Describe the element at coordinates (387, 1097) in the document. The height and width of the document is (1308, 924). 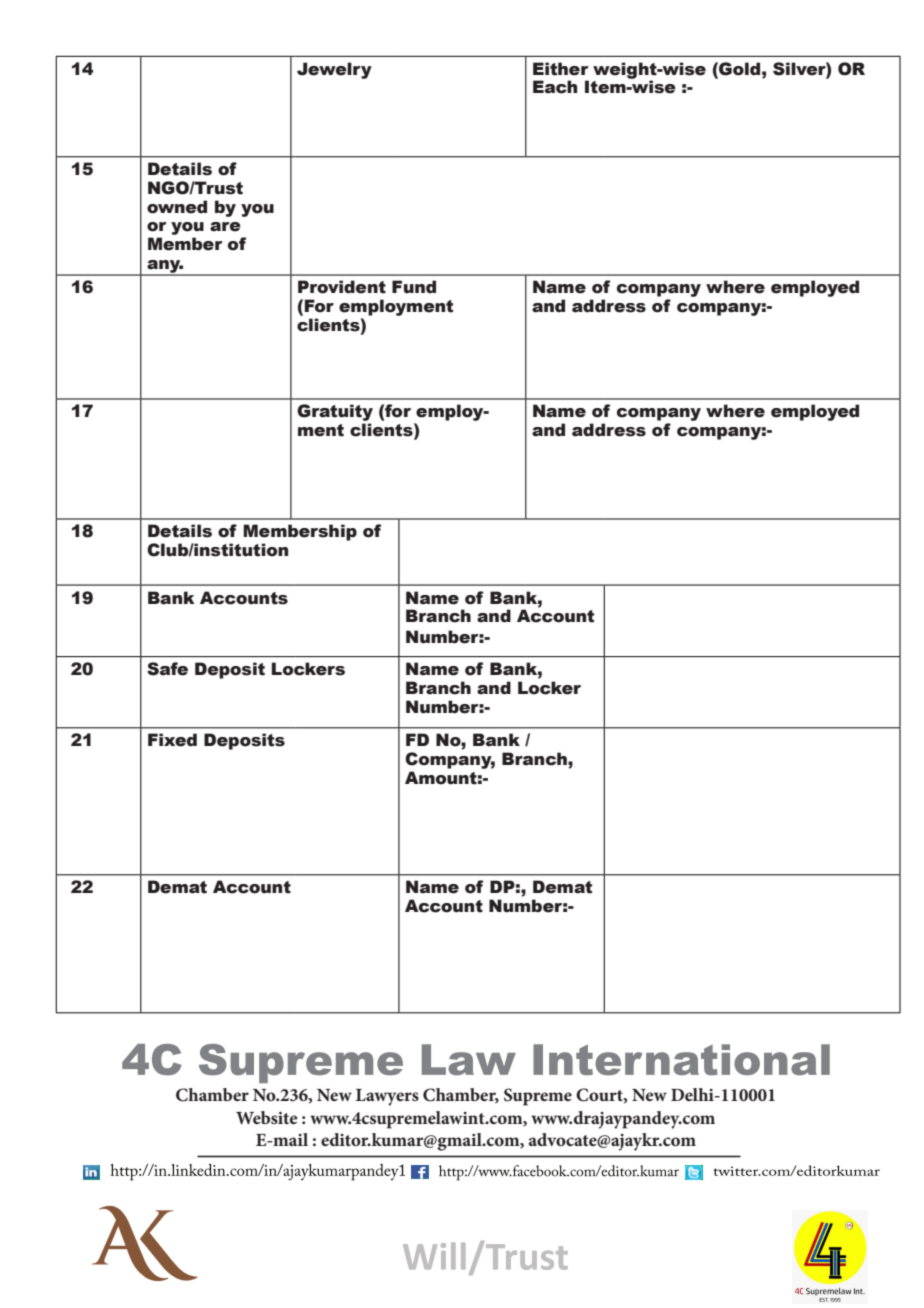
I see `Lawyers` at that location.
